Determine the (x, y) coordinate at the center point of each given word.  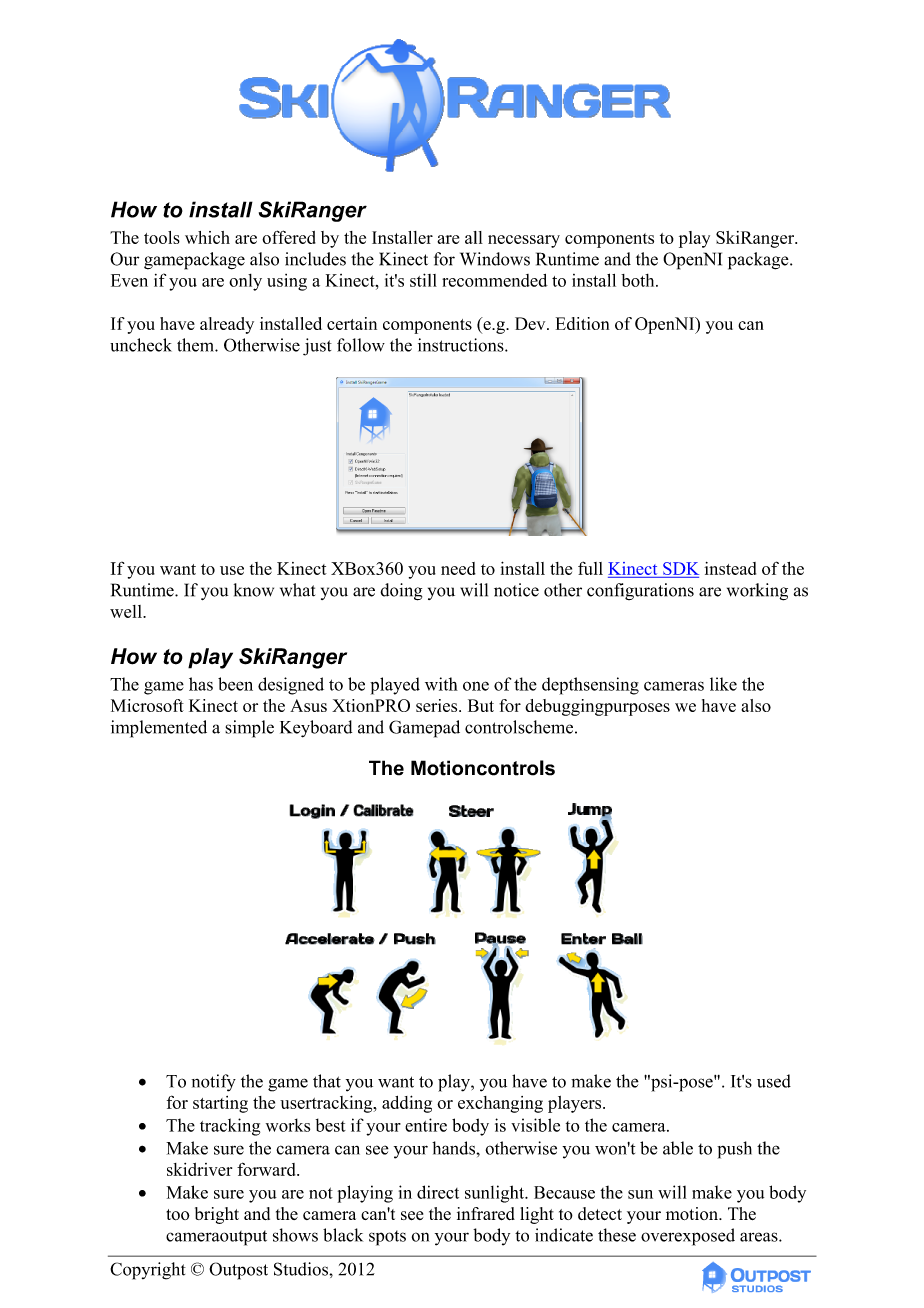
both (639, 280)
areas (760, 1237)
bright (217, 1215)
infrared (486, 1213)
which (207, 237)
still (423, 280)
